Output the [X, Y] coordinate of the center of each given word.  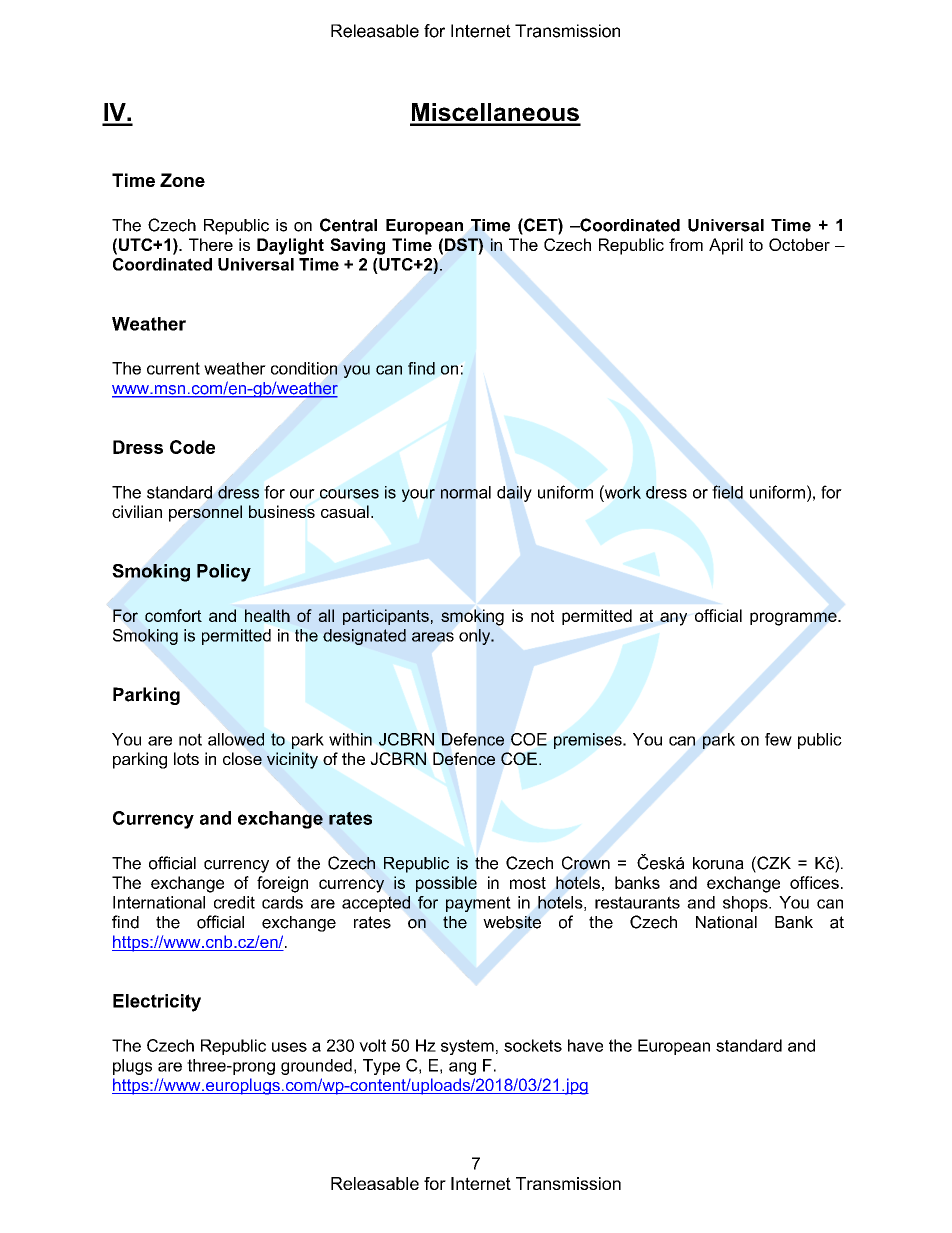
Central [348, 225]
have [585, 1045]
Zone [182, 180]
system [467, 1047]
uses [289, 1047]
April [726, 246]
